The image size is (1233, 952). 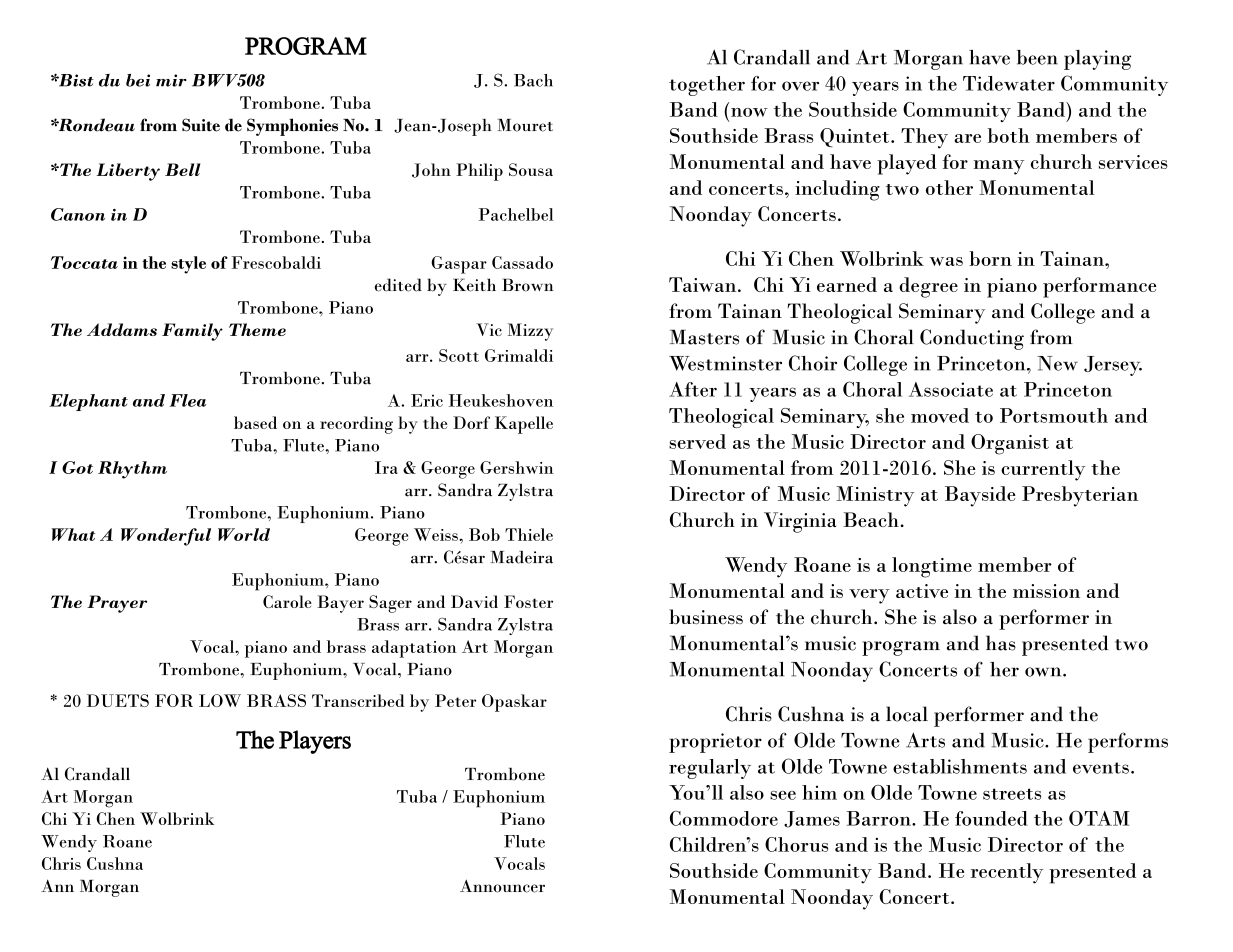 I want to click on Prayer, so click(x=117, y=604).
